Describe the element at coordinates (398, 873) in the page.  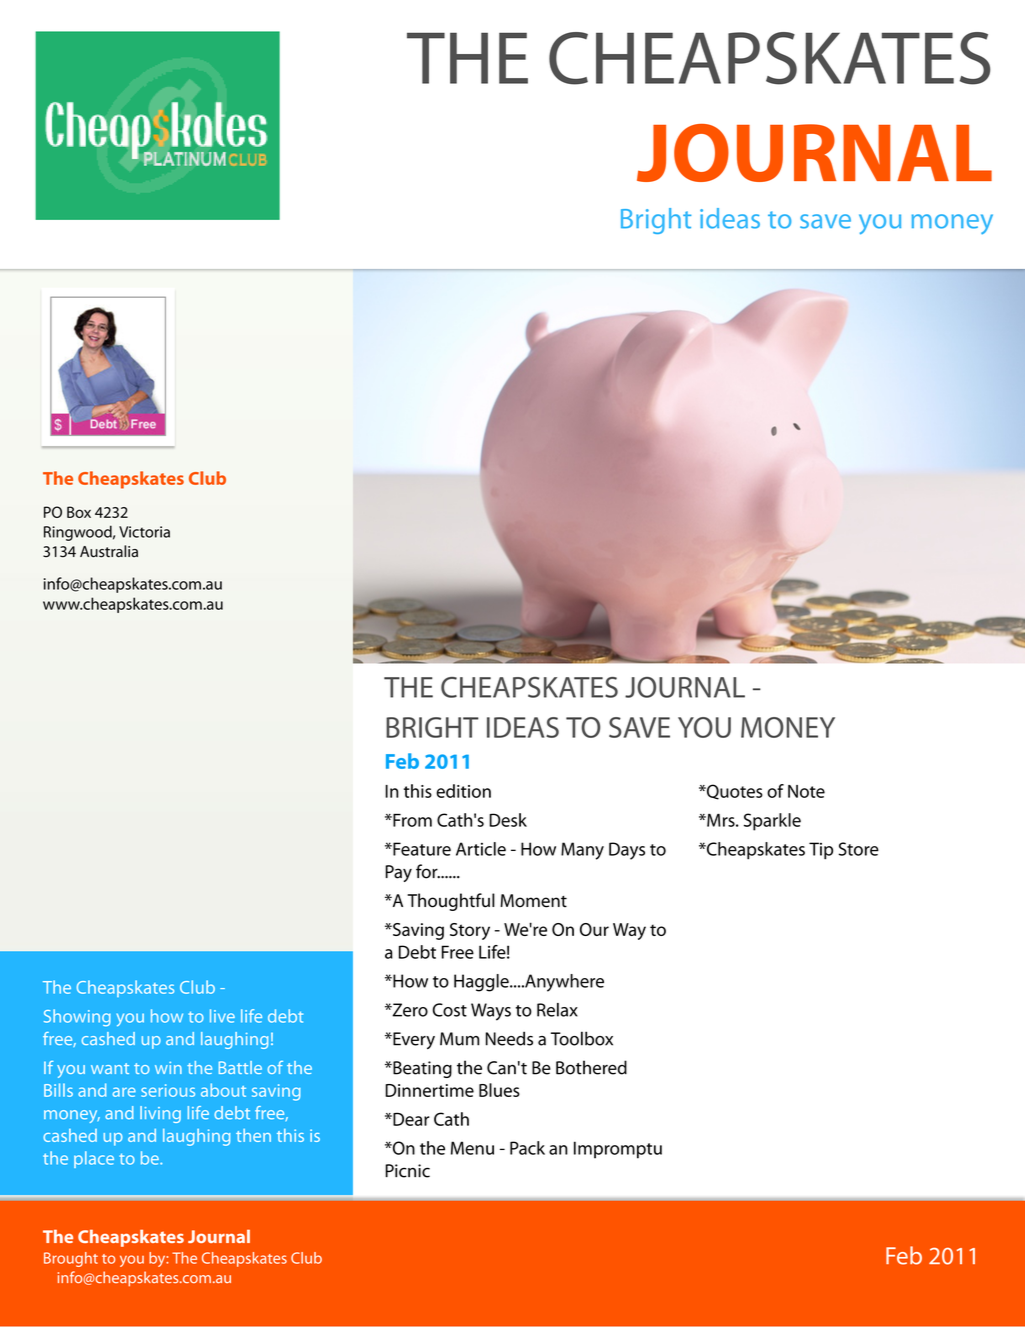
I see `Pay` at that location.
